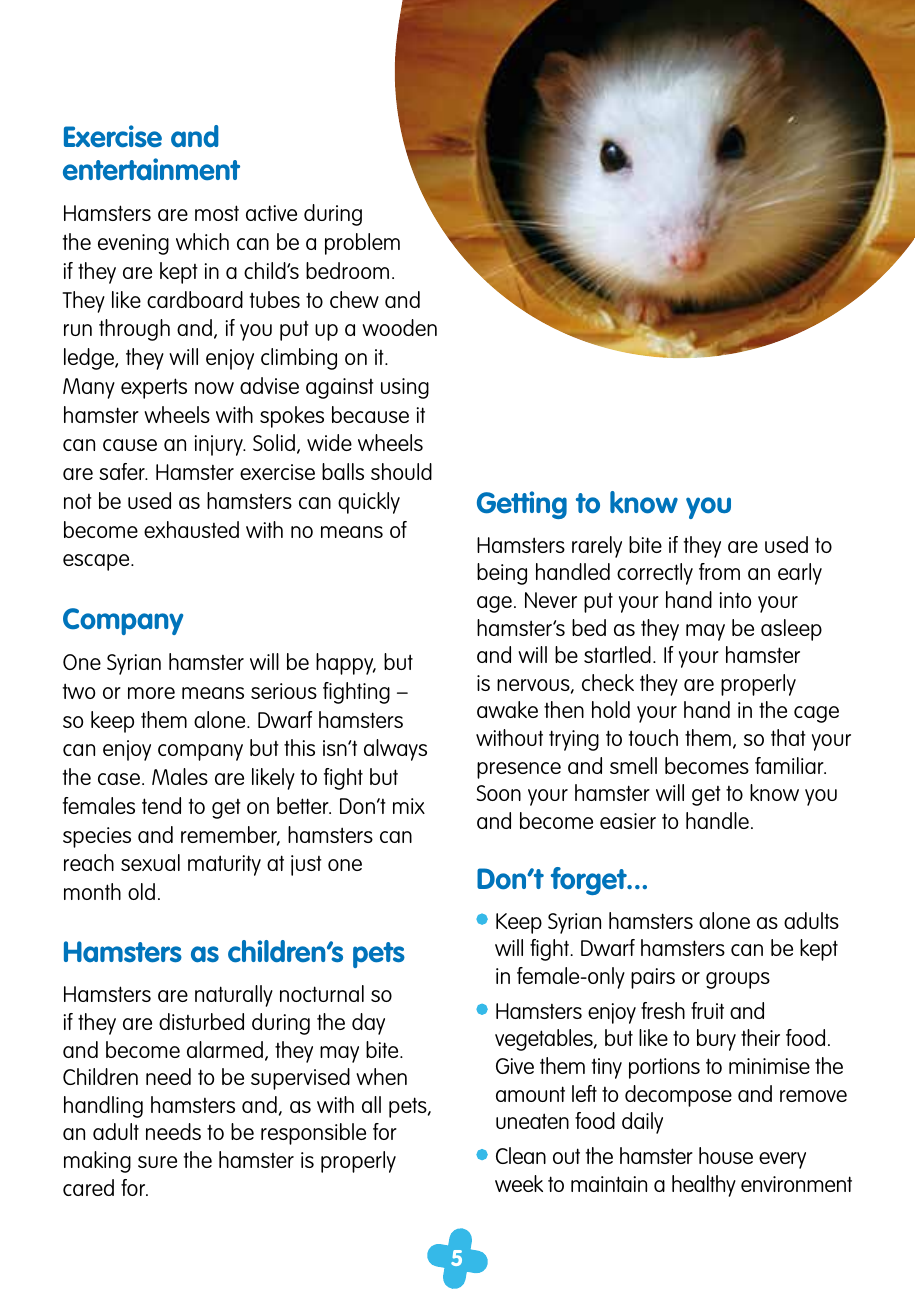 The image size is (915, 1316). Describe the element at coordinates (409, 806) in the image. I see `mix` at that location.
